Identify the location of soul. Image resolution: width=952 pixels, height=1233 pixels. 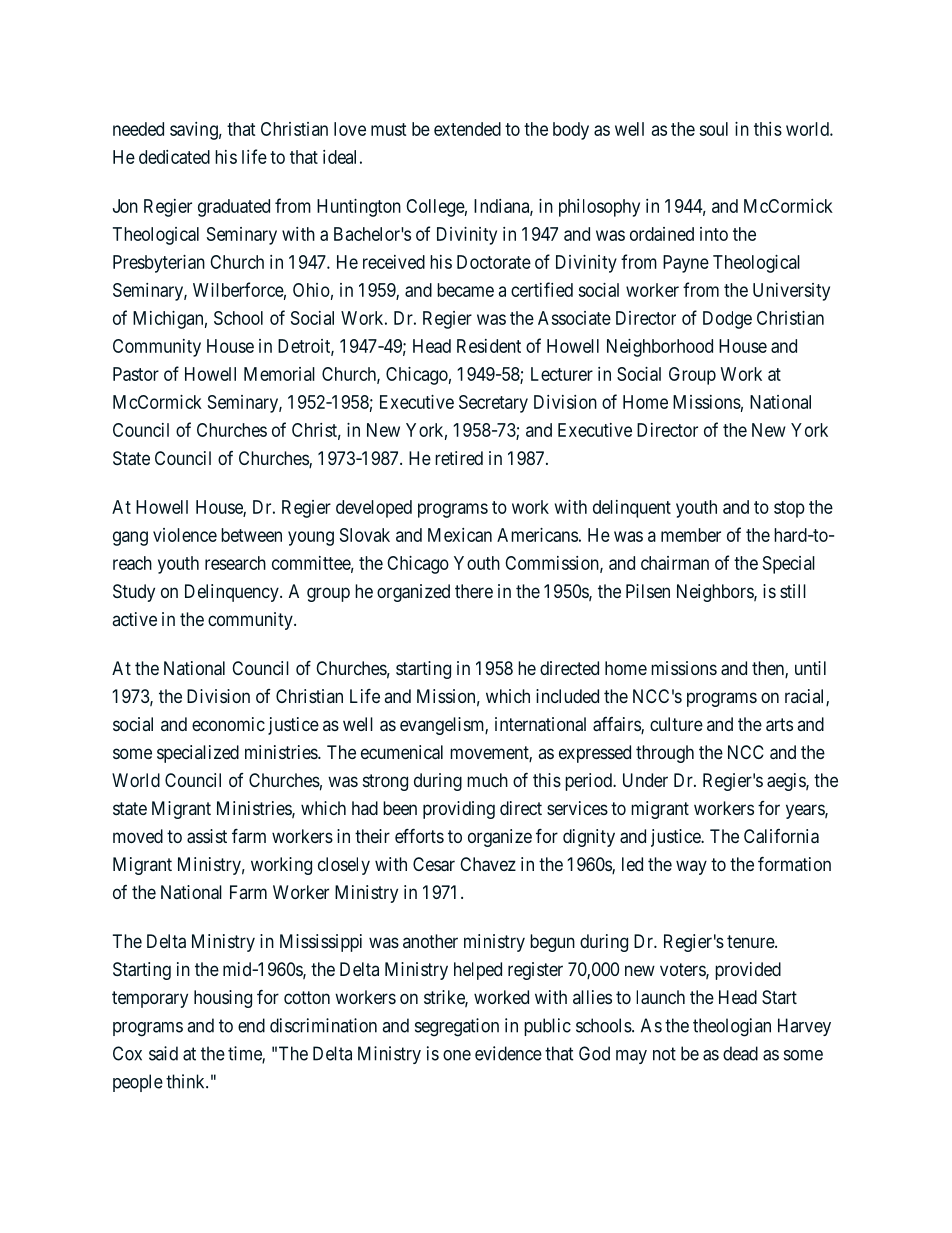
(714, 129).
